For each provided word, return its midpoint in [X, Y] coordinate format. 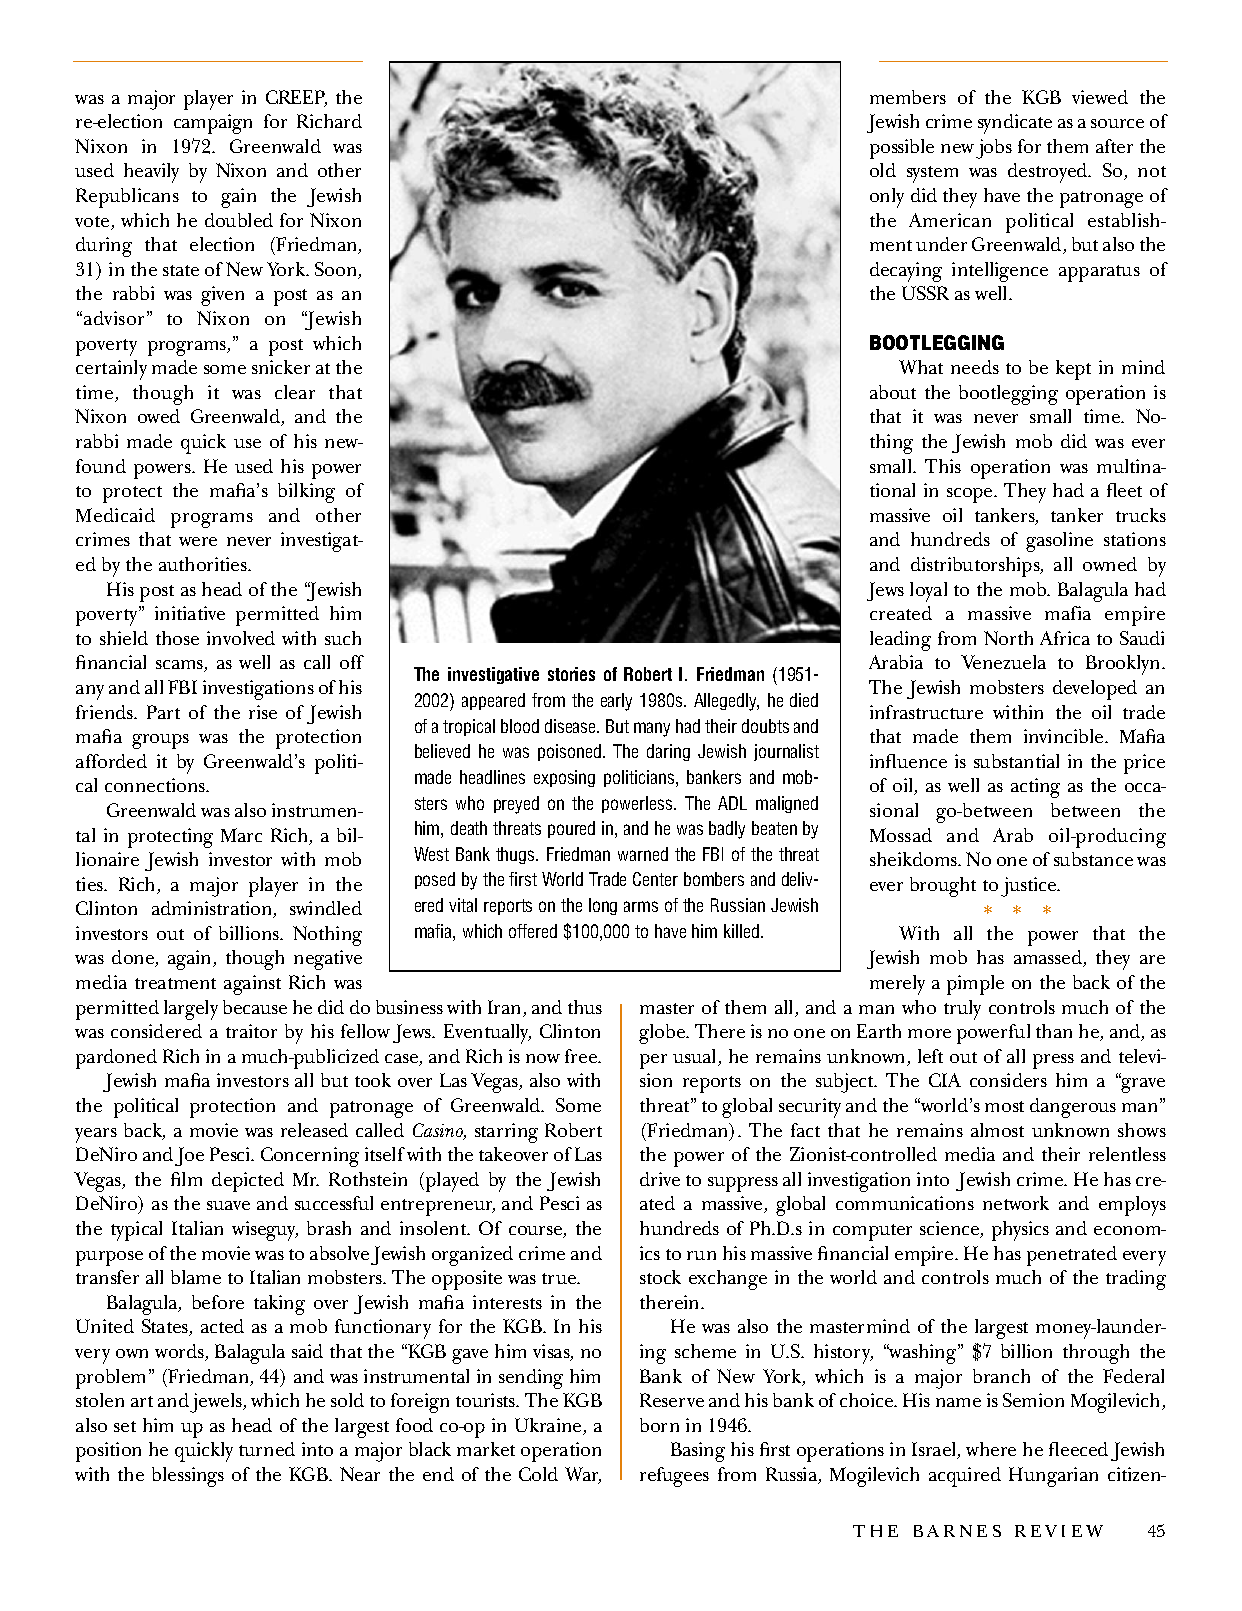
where [991, 1449]
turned [267, 1449]
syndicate [1015, 124]
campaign [213, 124]
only [887, 198]
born [659, 1425]
